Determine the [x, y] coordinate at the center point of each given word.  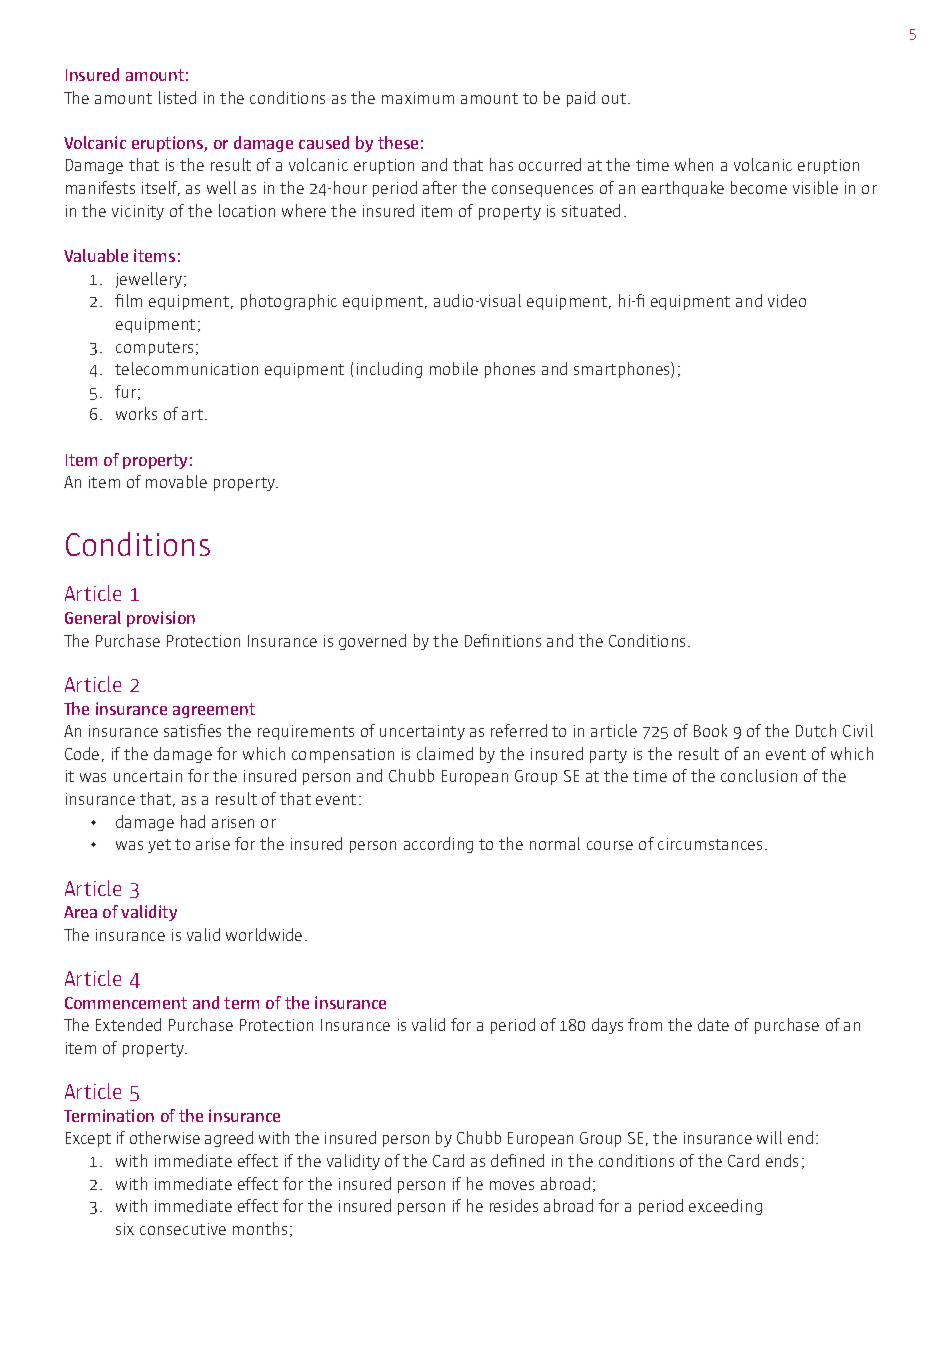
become [759, 187]
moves [512, 1185]
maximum [418, 98]
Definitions [503, 640]
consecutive [183, 1229]
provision [161, 619]
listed [177, 97]
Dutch [816, 730]
